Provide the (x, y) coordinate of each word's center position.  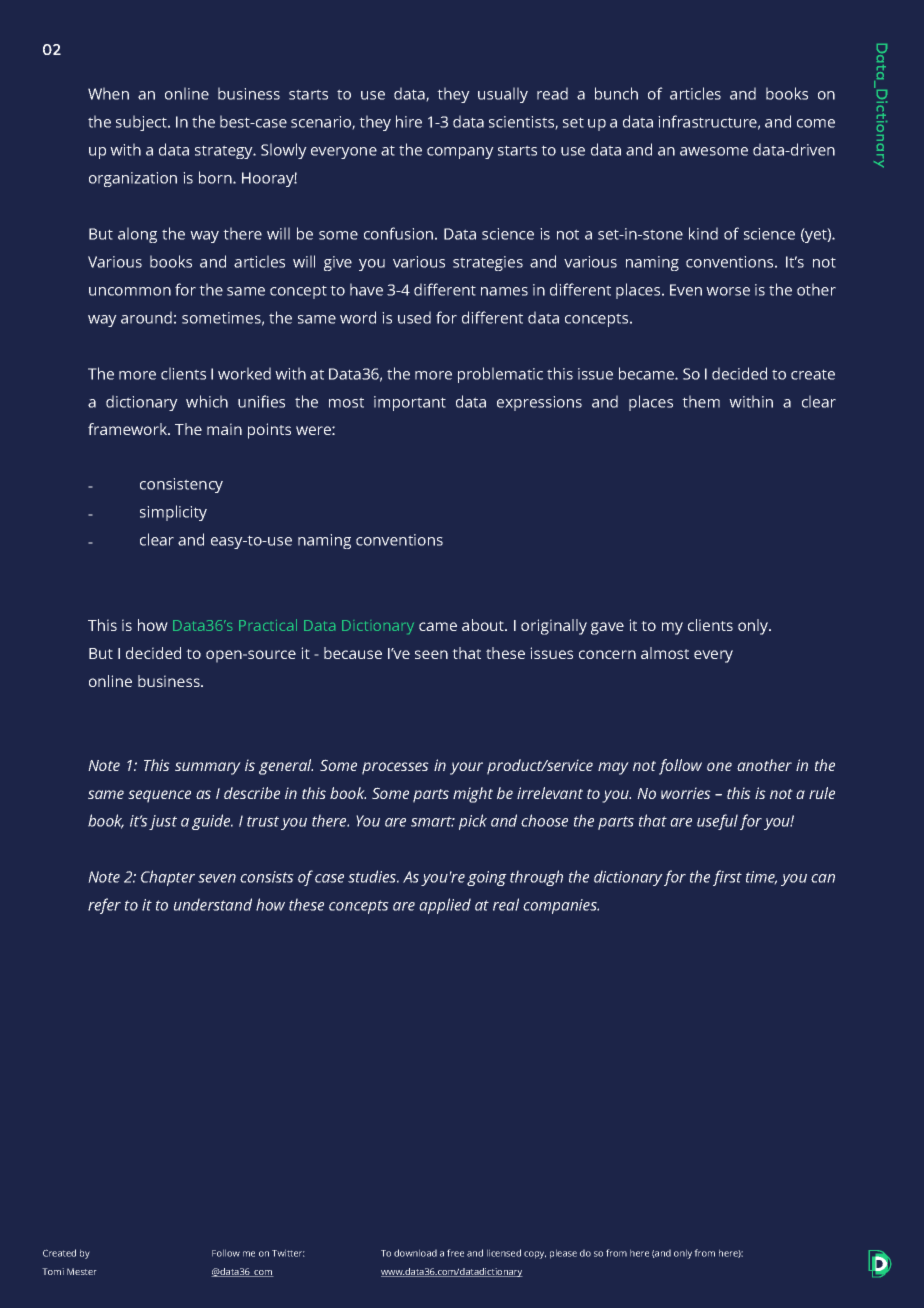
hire (409, 121)
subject (142, 123)
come (816, 123)
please (563, 1254)
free (455, 1253)
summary (208, 768)
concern (607, 654)
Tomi (53, 1271)
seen (431, 654)
